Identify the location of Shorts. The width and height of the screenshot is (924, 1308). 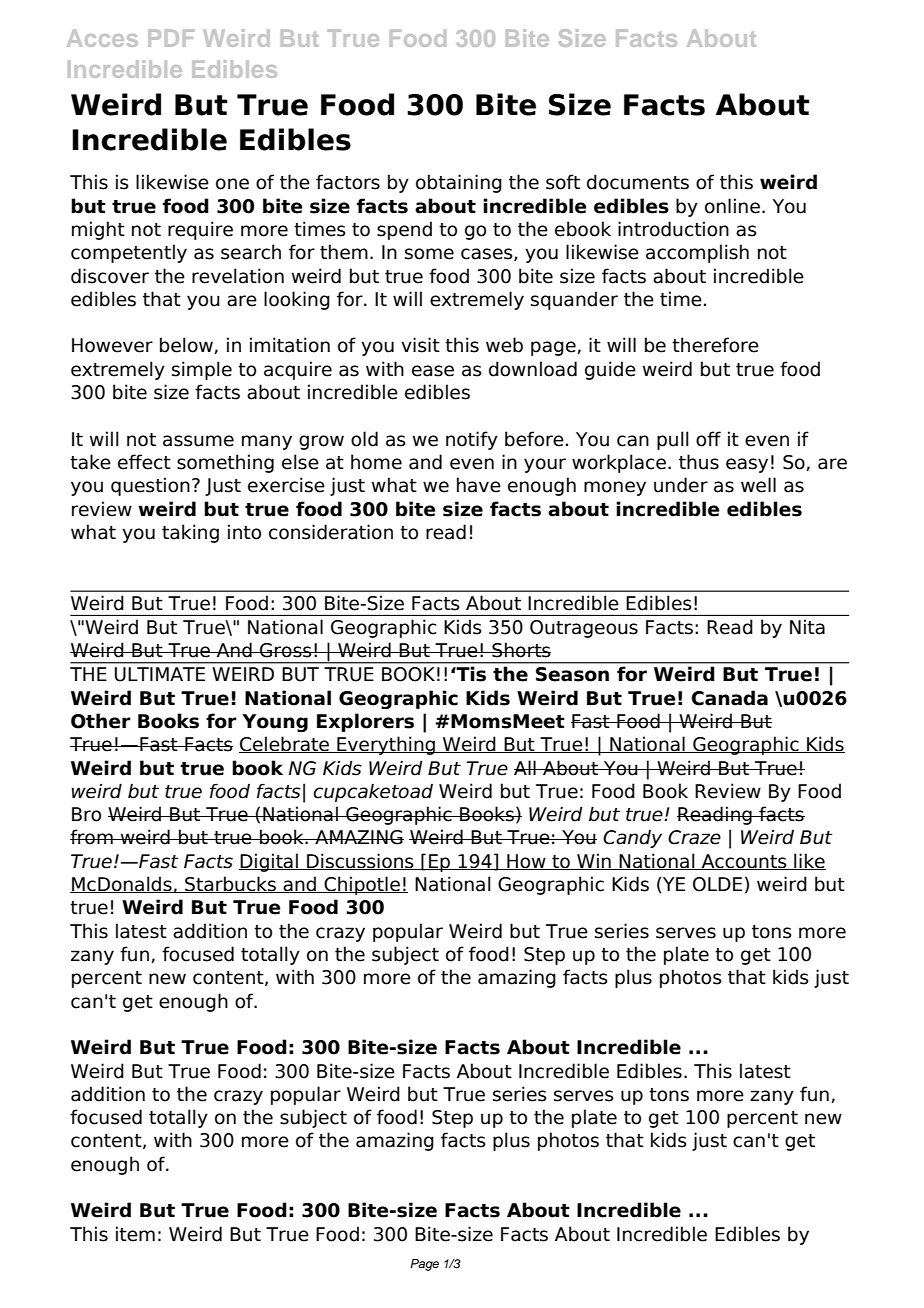
(520, 650).
